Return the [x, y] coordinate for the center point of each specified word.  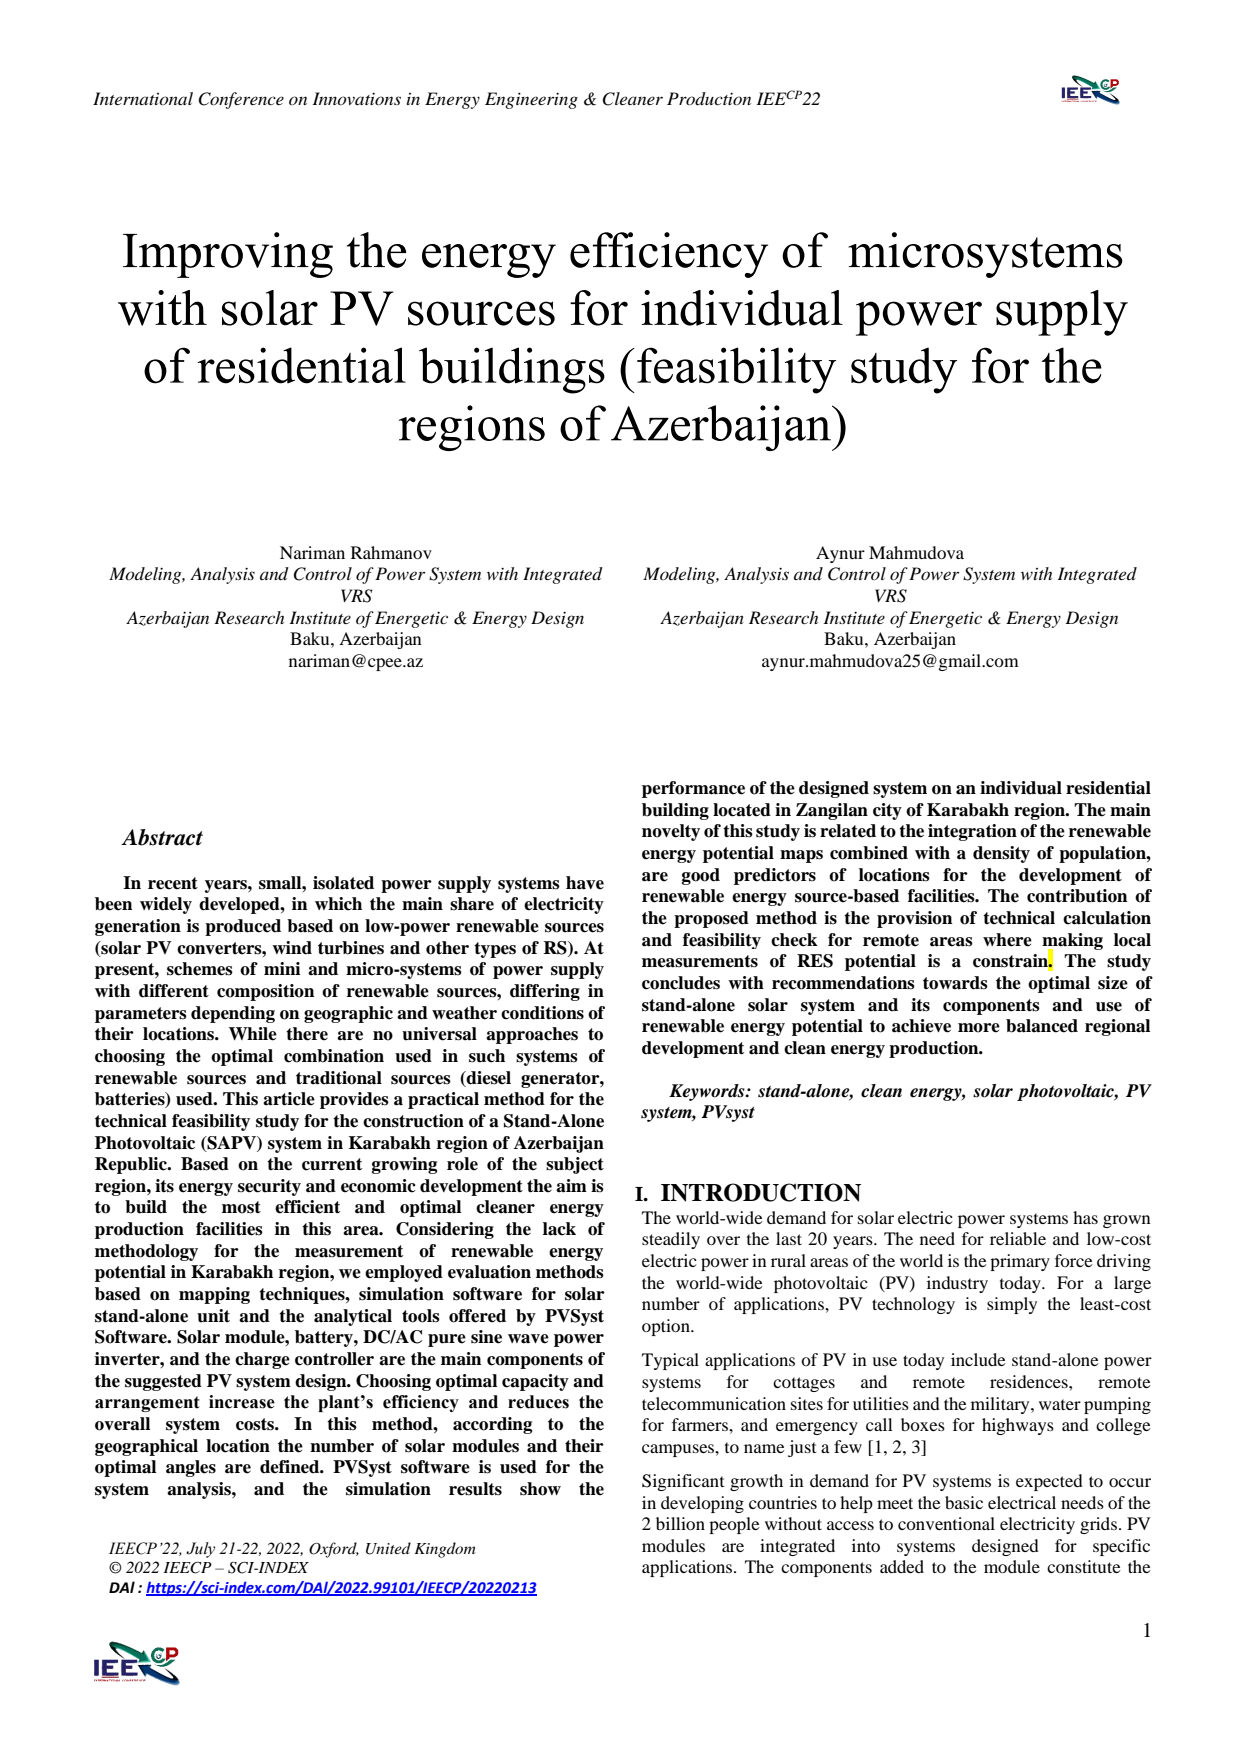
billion [680, 1523]
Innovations [356, 98]
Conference [241, 100]
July [200, 1550]
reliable [1018, 1238]
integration [972, 832]
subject [575, 1165]
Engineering [531, 100]
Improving [228, 255]
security [269, 1187]
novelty [671, 832]
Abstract [162, 837]
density [1001, 854]
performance [693, 789]
